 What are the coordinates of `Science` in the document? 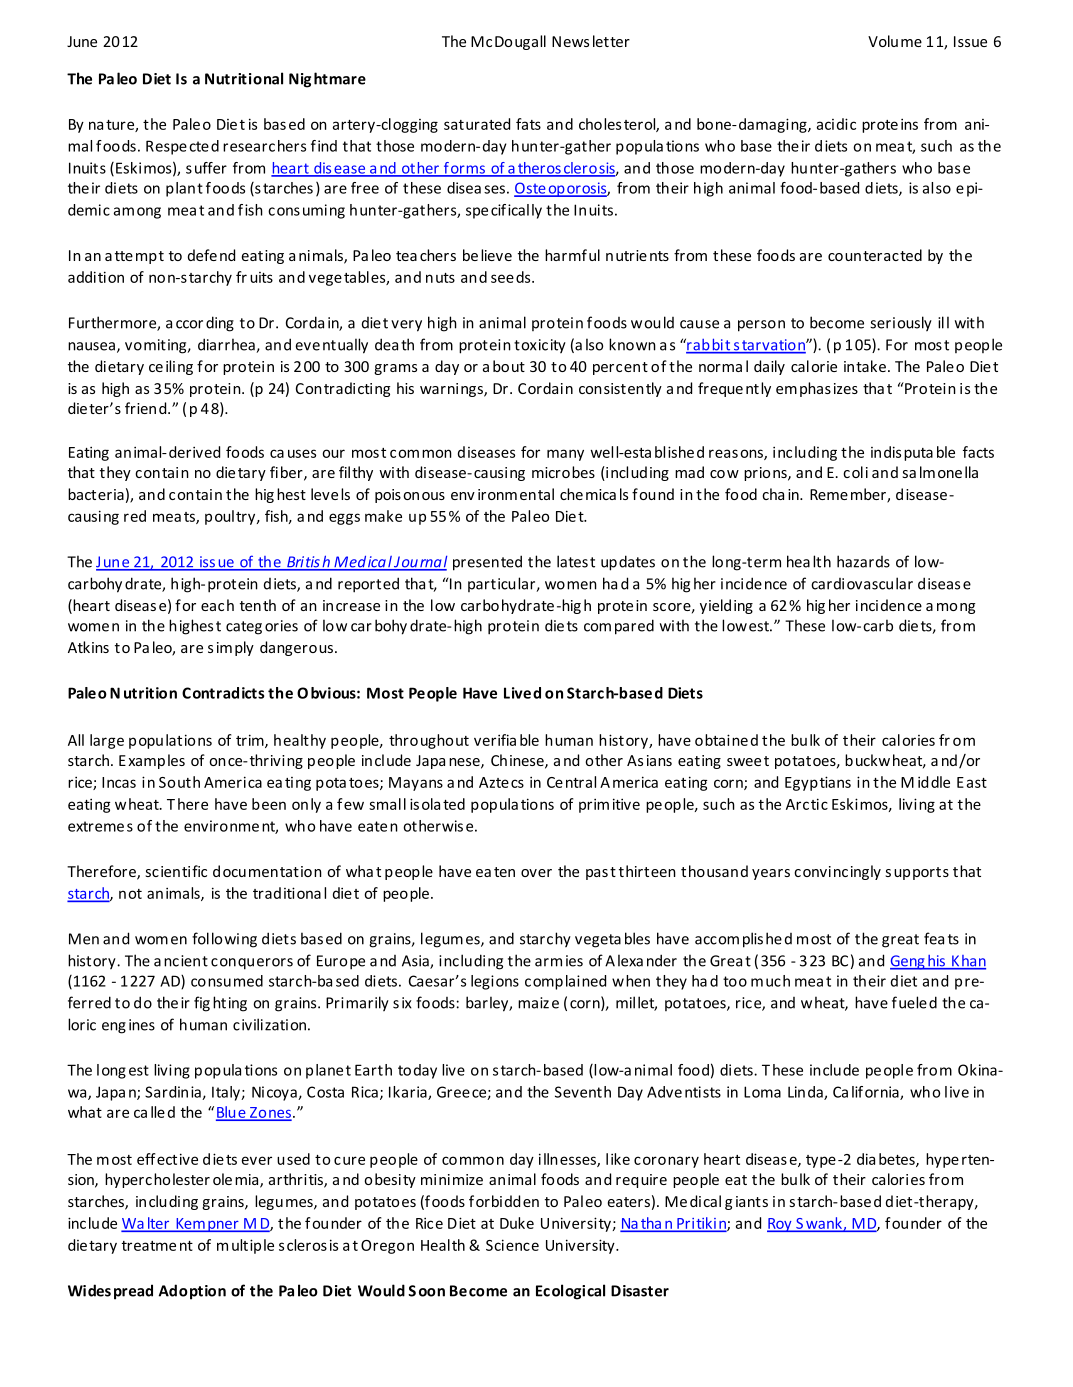 It's located at (512, 1245).
